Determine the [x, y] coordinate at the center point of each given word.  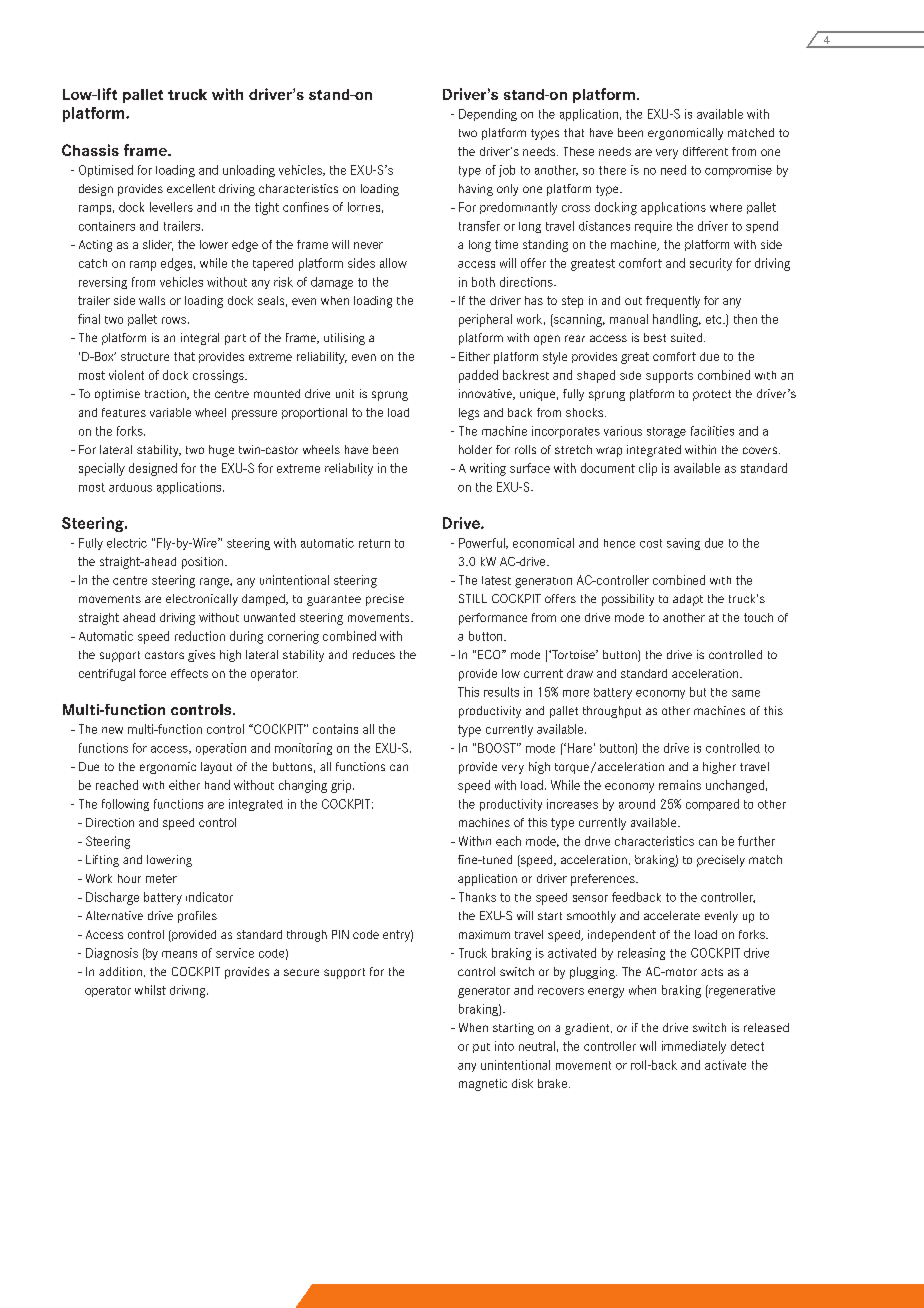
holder [475, 449]
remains [680, 785]
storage [666, 432]
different [705, 151]
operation [221, 749]
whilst [150, 990]
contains [335, 729]
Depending [488, 115]
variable [170, 412]
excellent [191, 188]
